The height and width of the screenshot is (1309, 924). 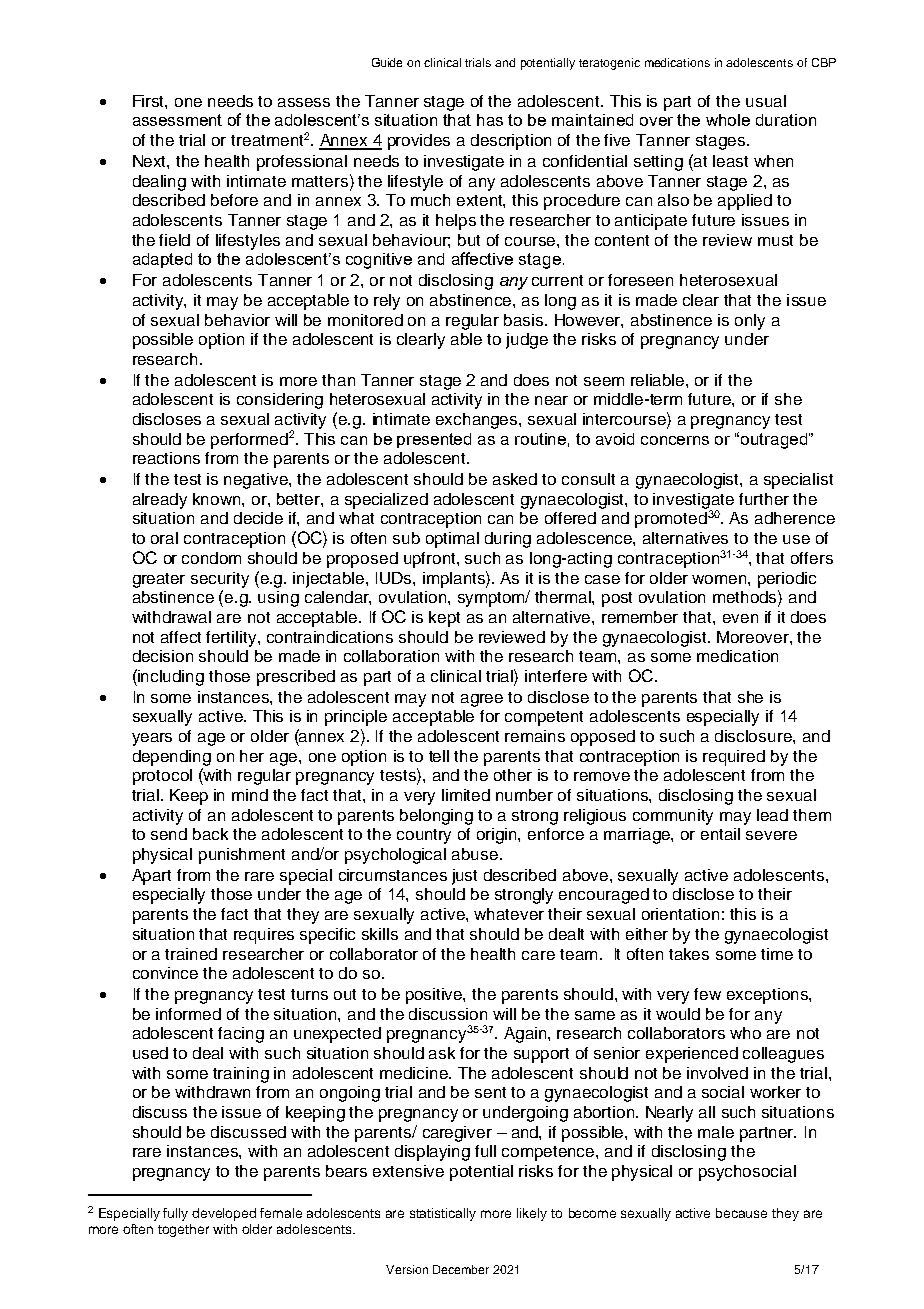 What do you see at coordinates (766, 101) in the screenshot?
I see `usual` at bounding box center [766, 101].
